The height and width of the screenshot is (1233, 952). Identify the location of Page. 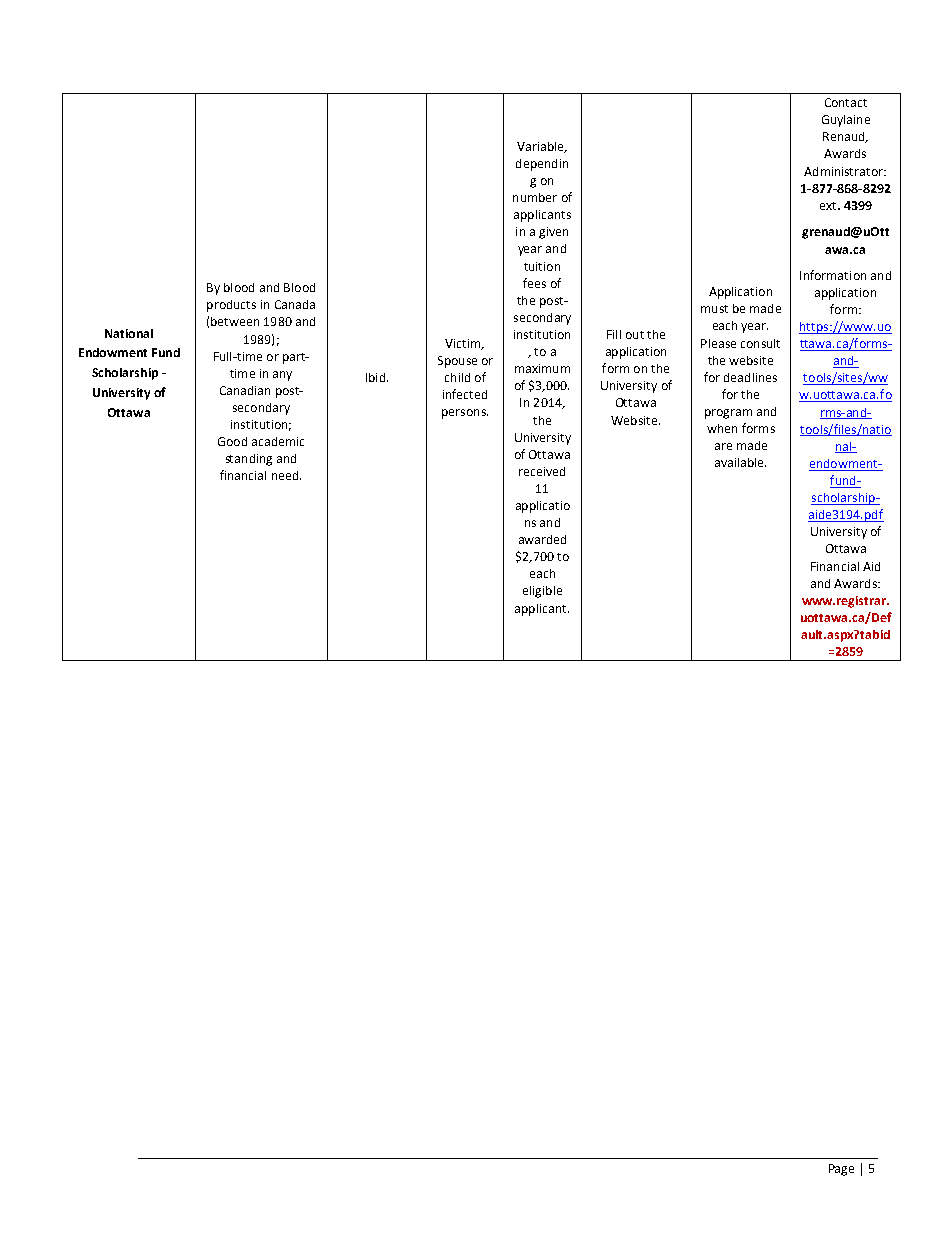
(841, 1170).
